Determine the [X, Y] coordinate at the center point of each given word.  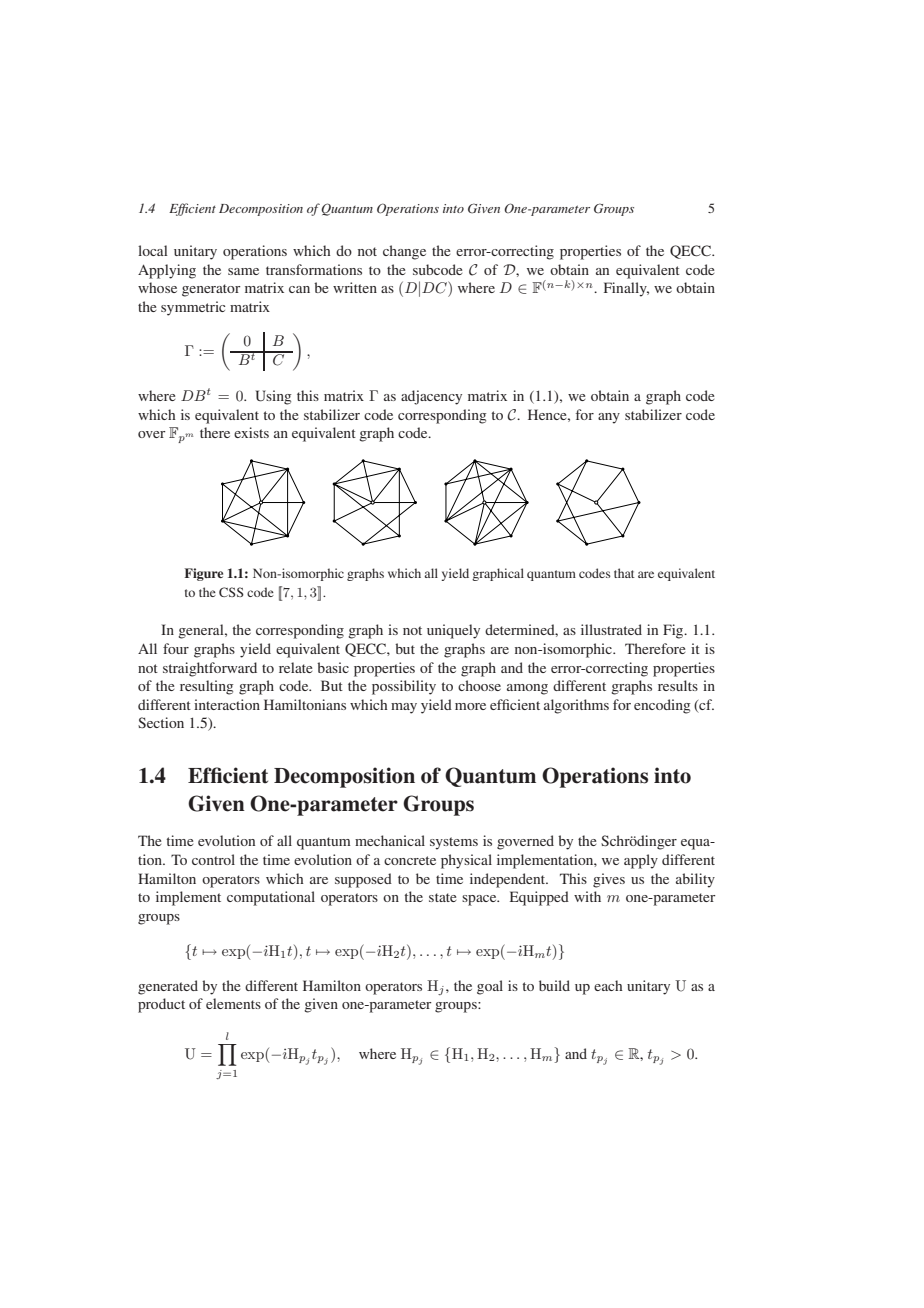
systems [454, 843]
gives [609, 880]
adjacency [431, 397]
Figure [204, 574]
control [213, 859]
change [404, 252]
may [404, 708]
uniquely [453, 631]
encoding [662, 706]
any [609, 418]
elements [233, 1003]
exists [251, 432]
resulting [206, 687]
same [243, 271]
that [624, 573]
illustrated [611, 629]
